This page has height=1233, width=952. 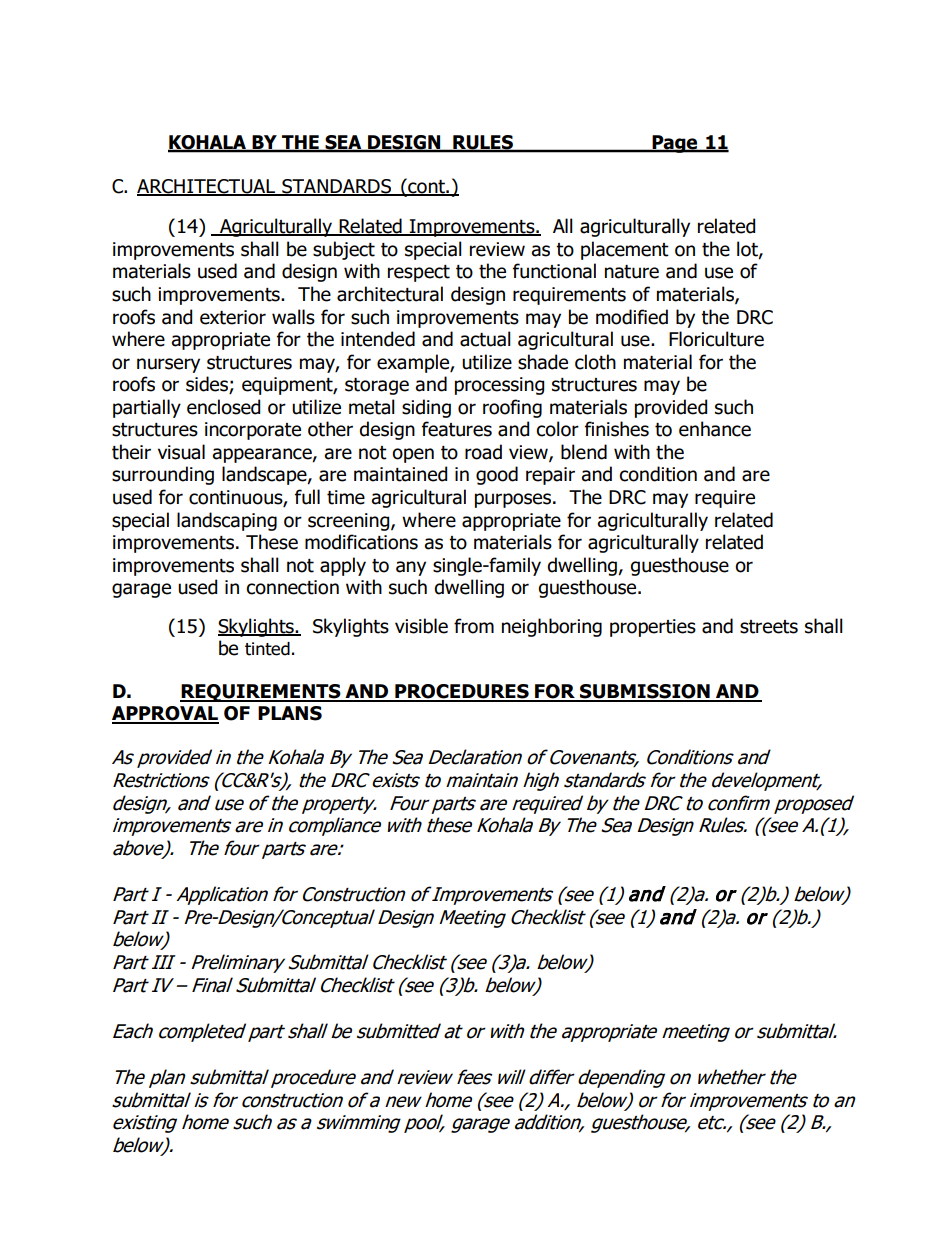 What do you see at coordinates (292, 587) in the page?
I see `connection` at bounding box center [292, 587].
